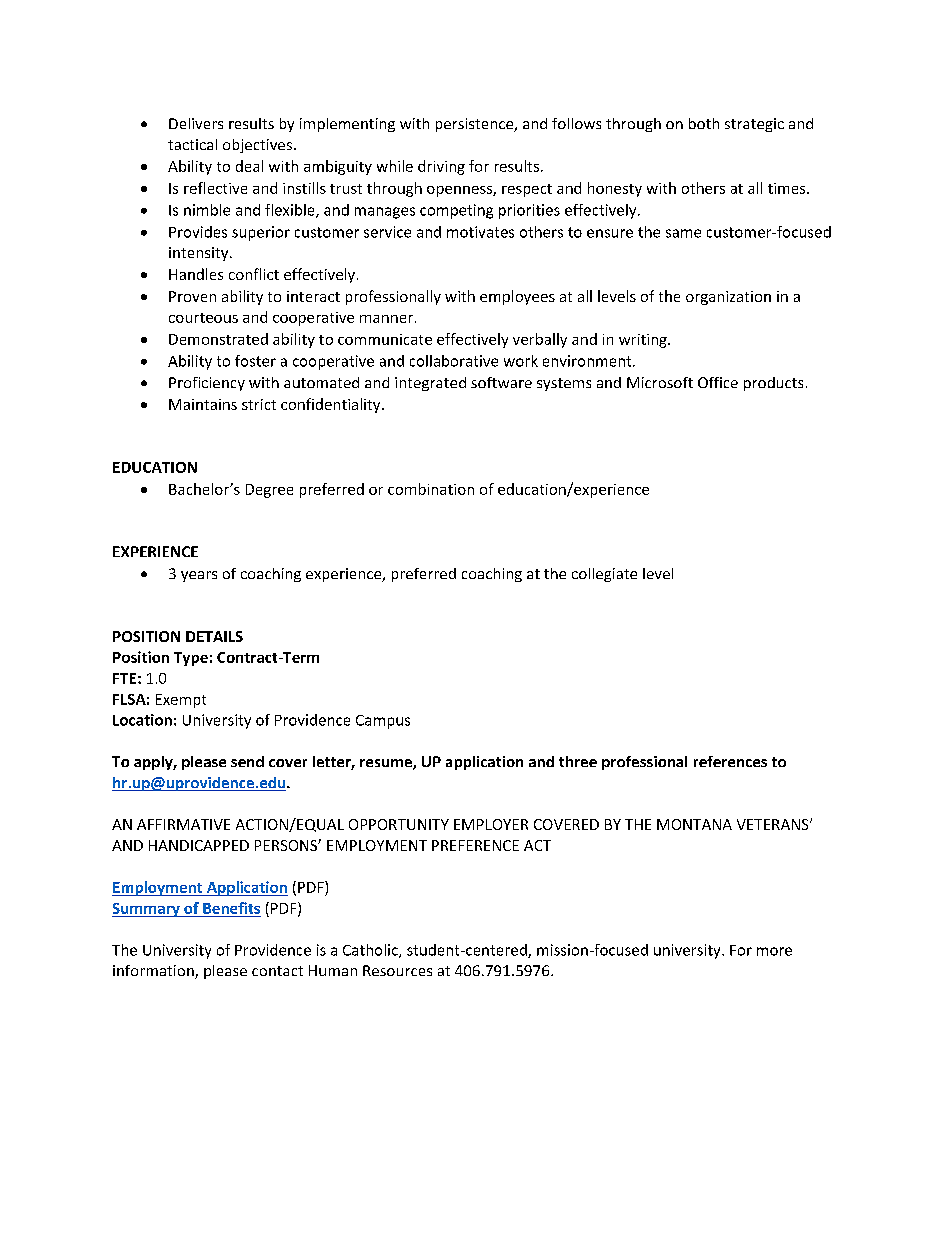 Image resolution: width=952 pixels, height=1233 pixels. I want to click on tactical, so click(192, 144).
